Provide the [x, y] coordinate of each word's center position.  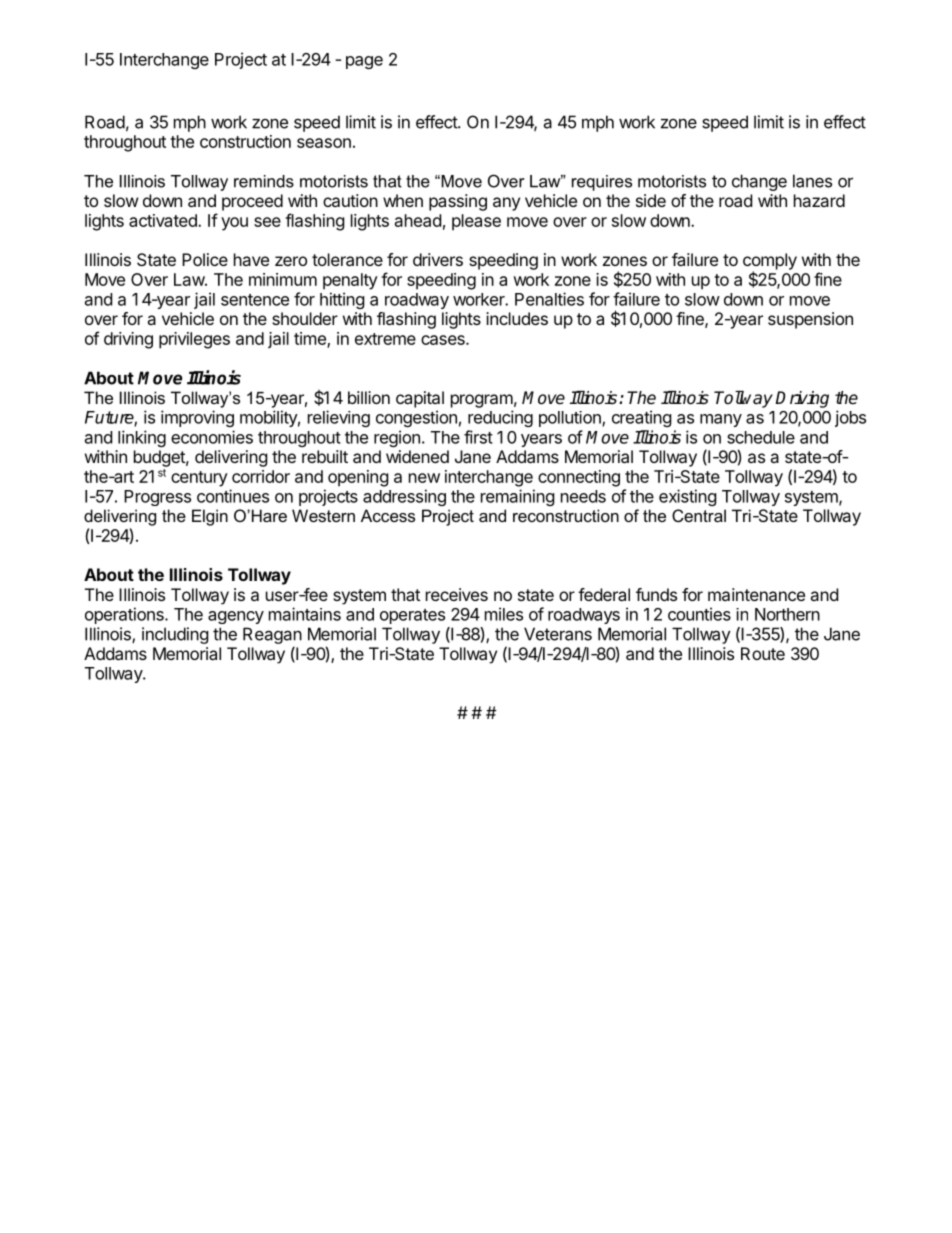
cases [444, 340]
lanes [812, 181]
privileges [194, 340]
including [175, 635]
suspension [810, 320]
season [324, 143]
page [364, 62]
